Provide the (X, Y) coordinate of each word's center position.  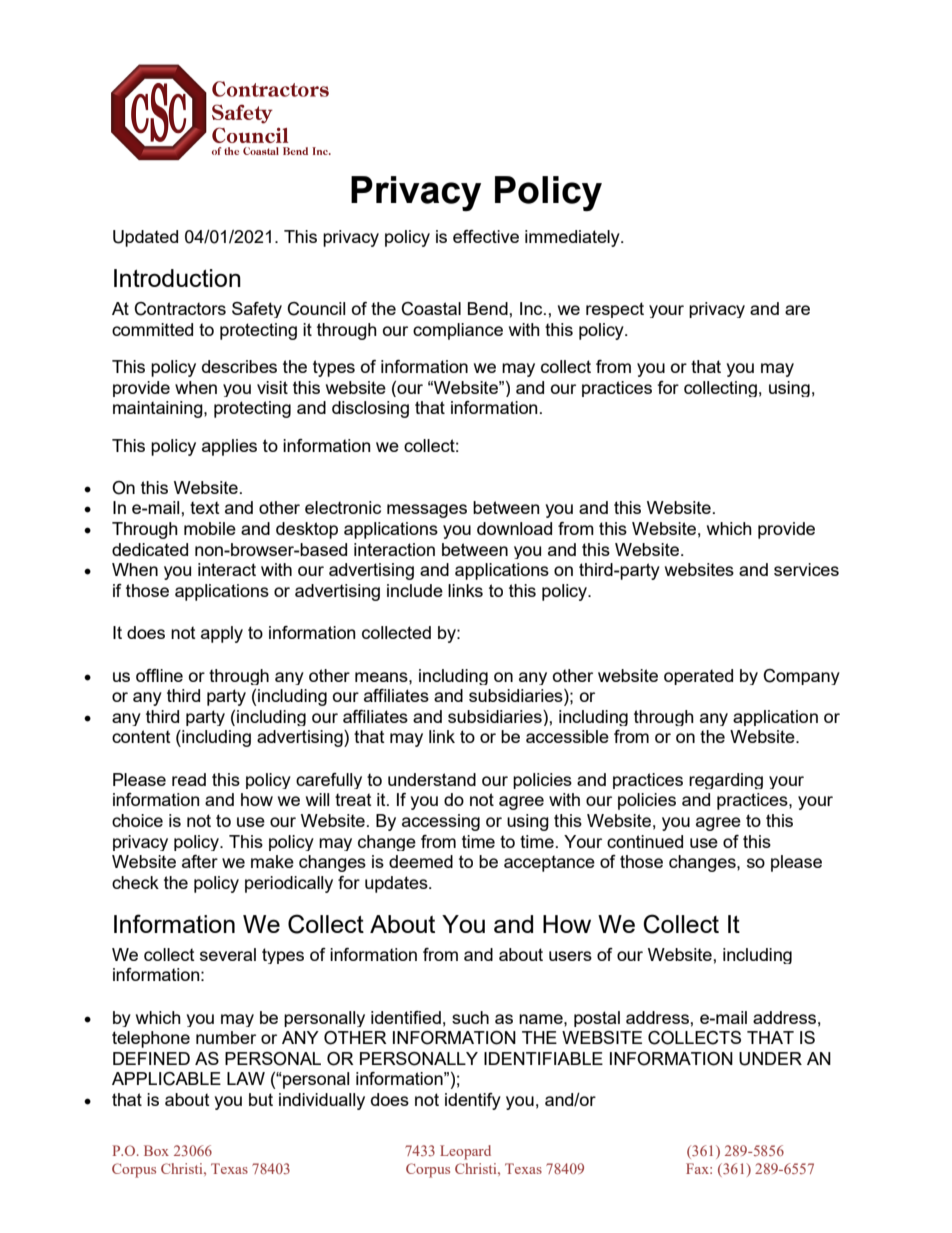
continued (645, 841)
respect (615, 310)
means (382, 677)
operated (698, 677)
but (261, 1099)
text (205, 508)
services (806, 569)
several (228, 954)
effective (486, 236)
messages (427, 511)
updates (397, 884)
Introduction (177, 278)
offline (159, 675)
